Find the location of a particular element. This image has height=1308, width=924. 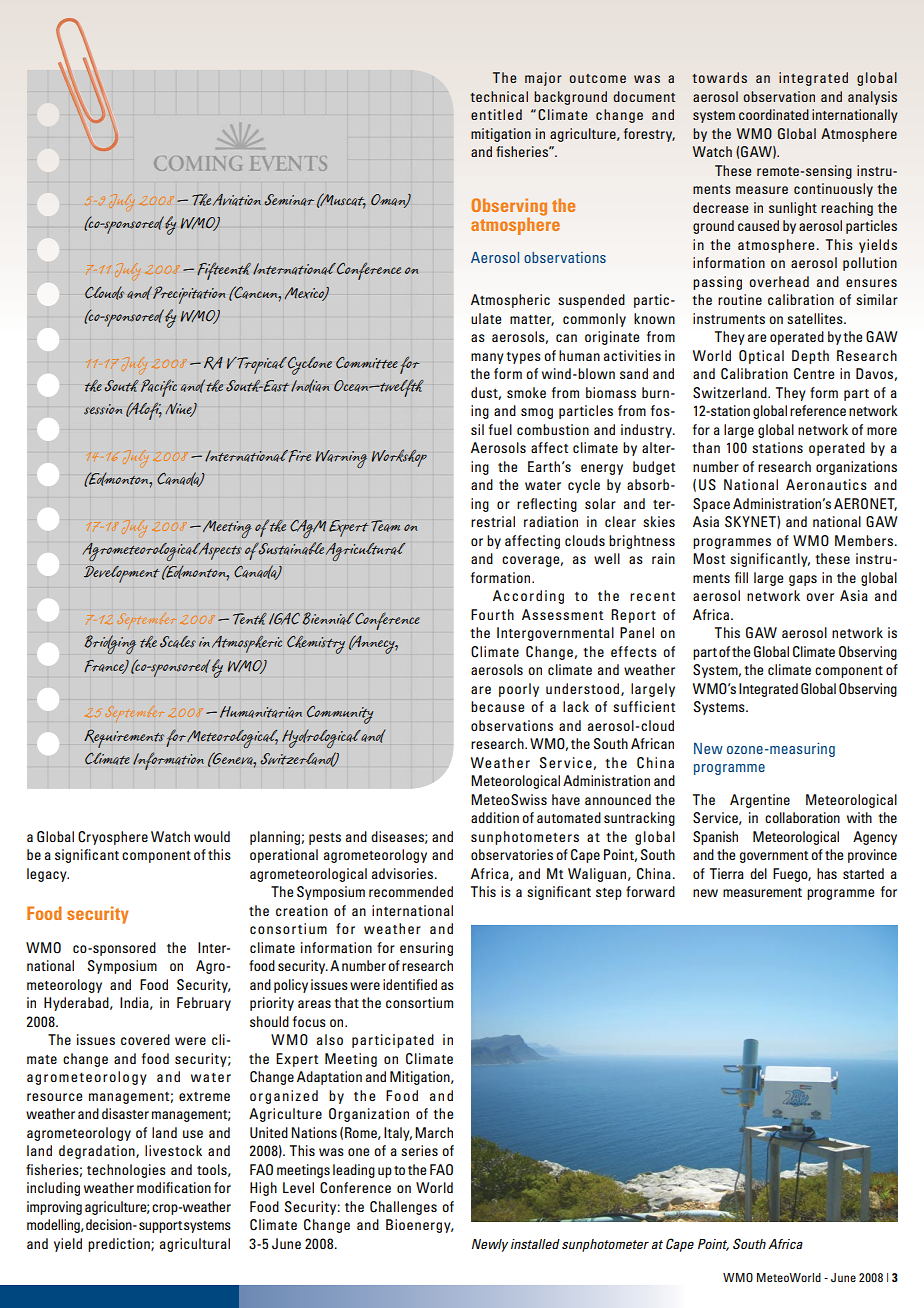

Newly is located at coordinates (490, 1245).
